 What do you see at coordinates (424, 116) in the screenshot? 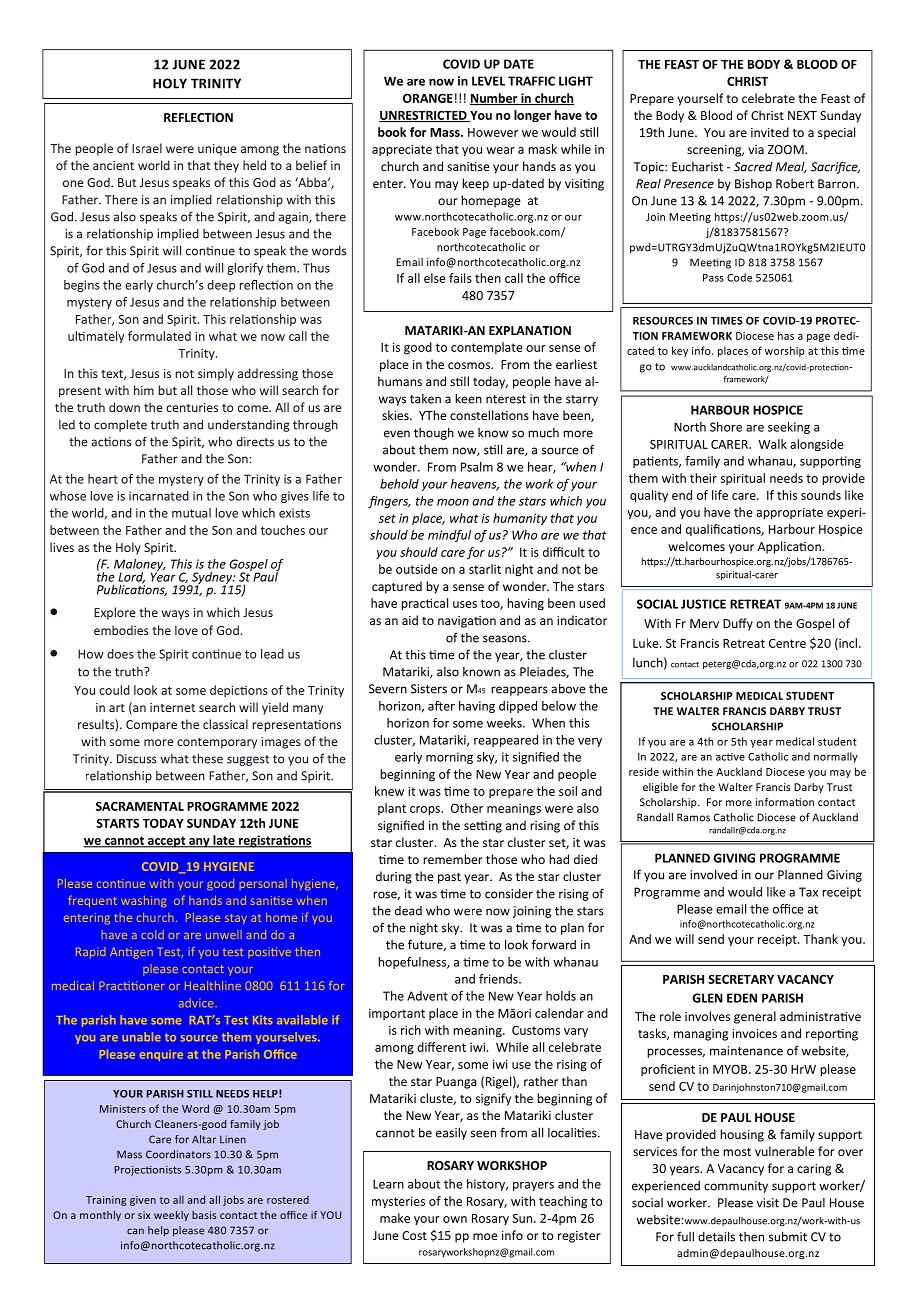
I see `UNRESTRICTED` at bounding box center [424, 116].
